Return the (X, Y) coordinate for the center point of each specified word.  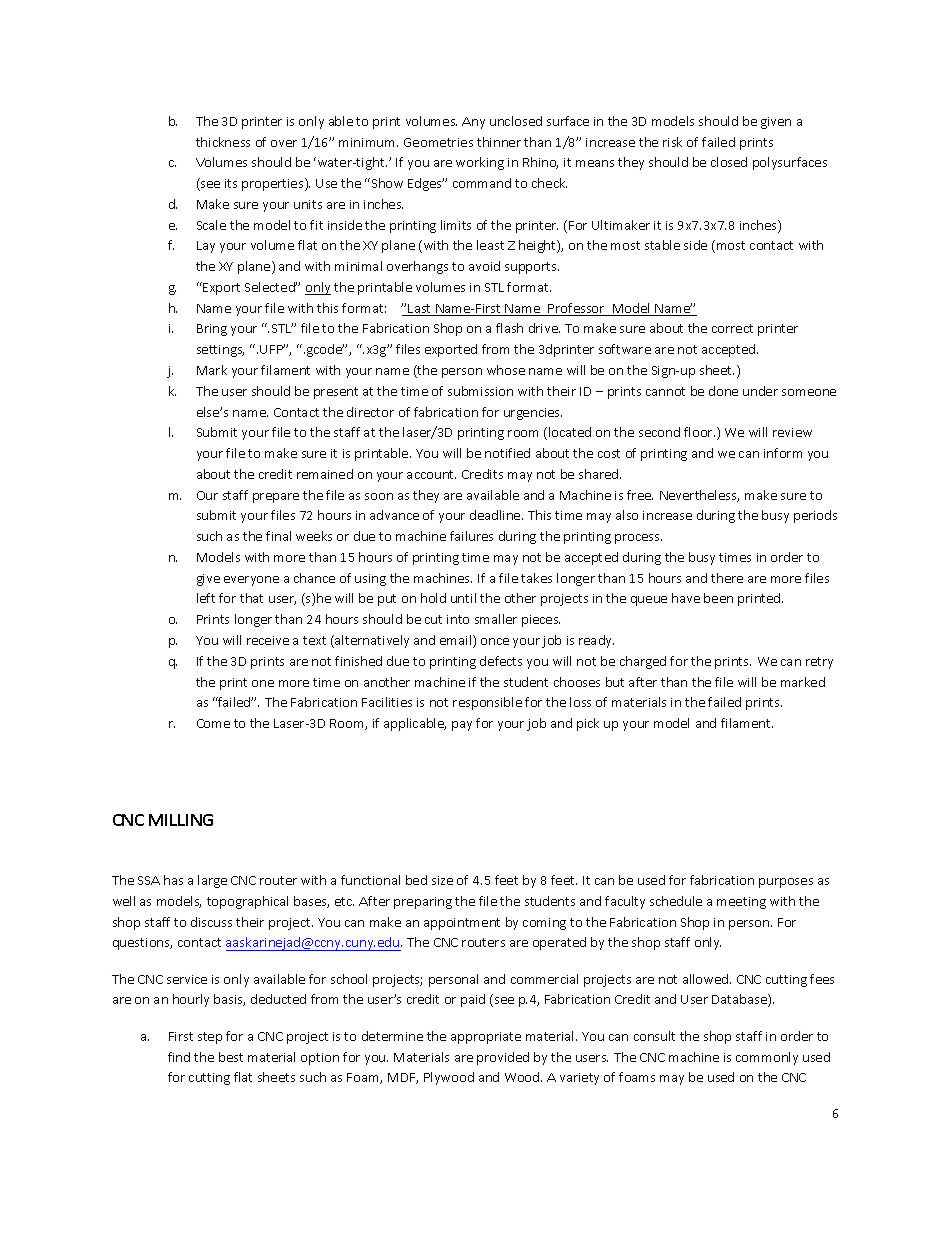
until (463, 598)
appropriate (486, 1038)
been (718, 598)
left (206, 598)
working (480, 163)
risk (672, 142)
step (210, 1038)
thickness (223, 142)
